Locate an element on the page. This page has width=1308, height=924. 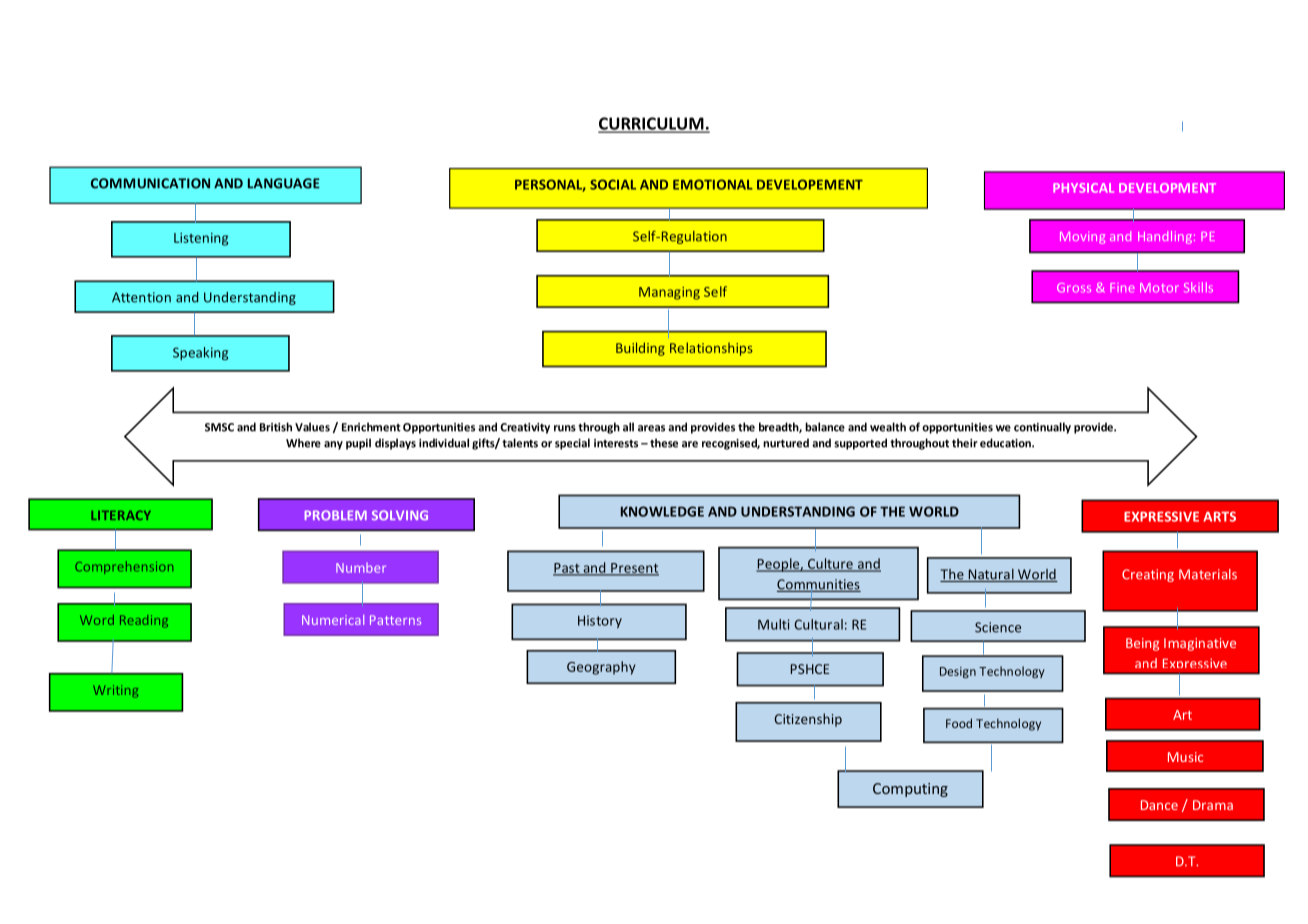
PHYSICAL is located at coordinates (1083, 188).
